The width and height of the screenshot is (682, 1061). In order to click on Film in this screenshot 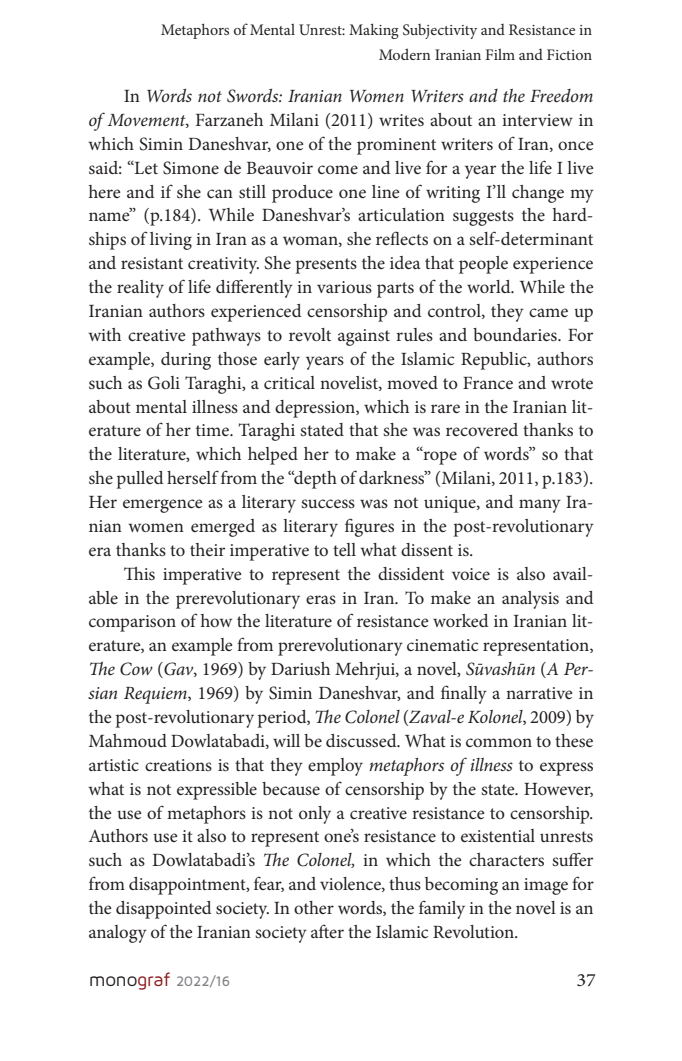, I will do `click(500, 54)`.
